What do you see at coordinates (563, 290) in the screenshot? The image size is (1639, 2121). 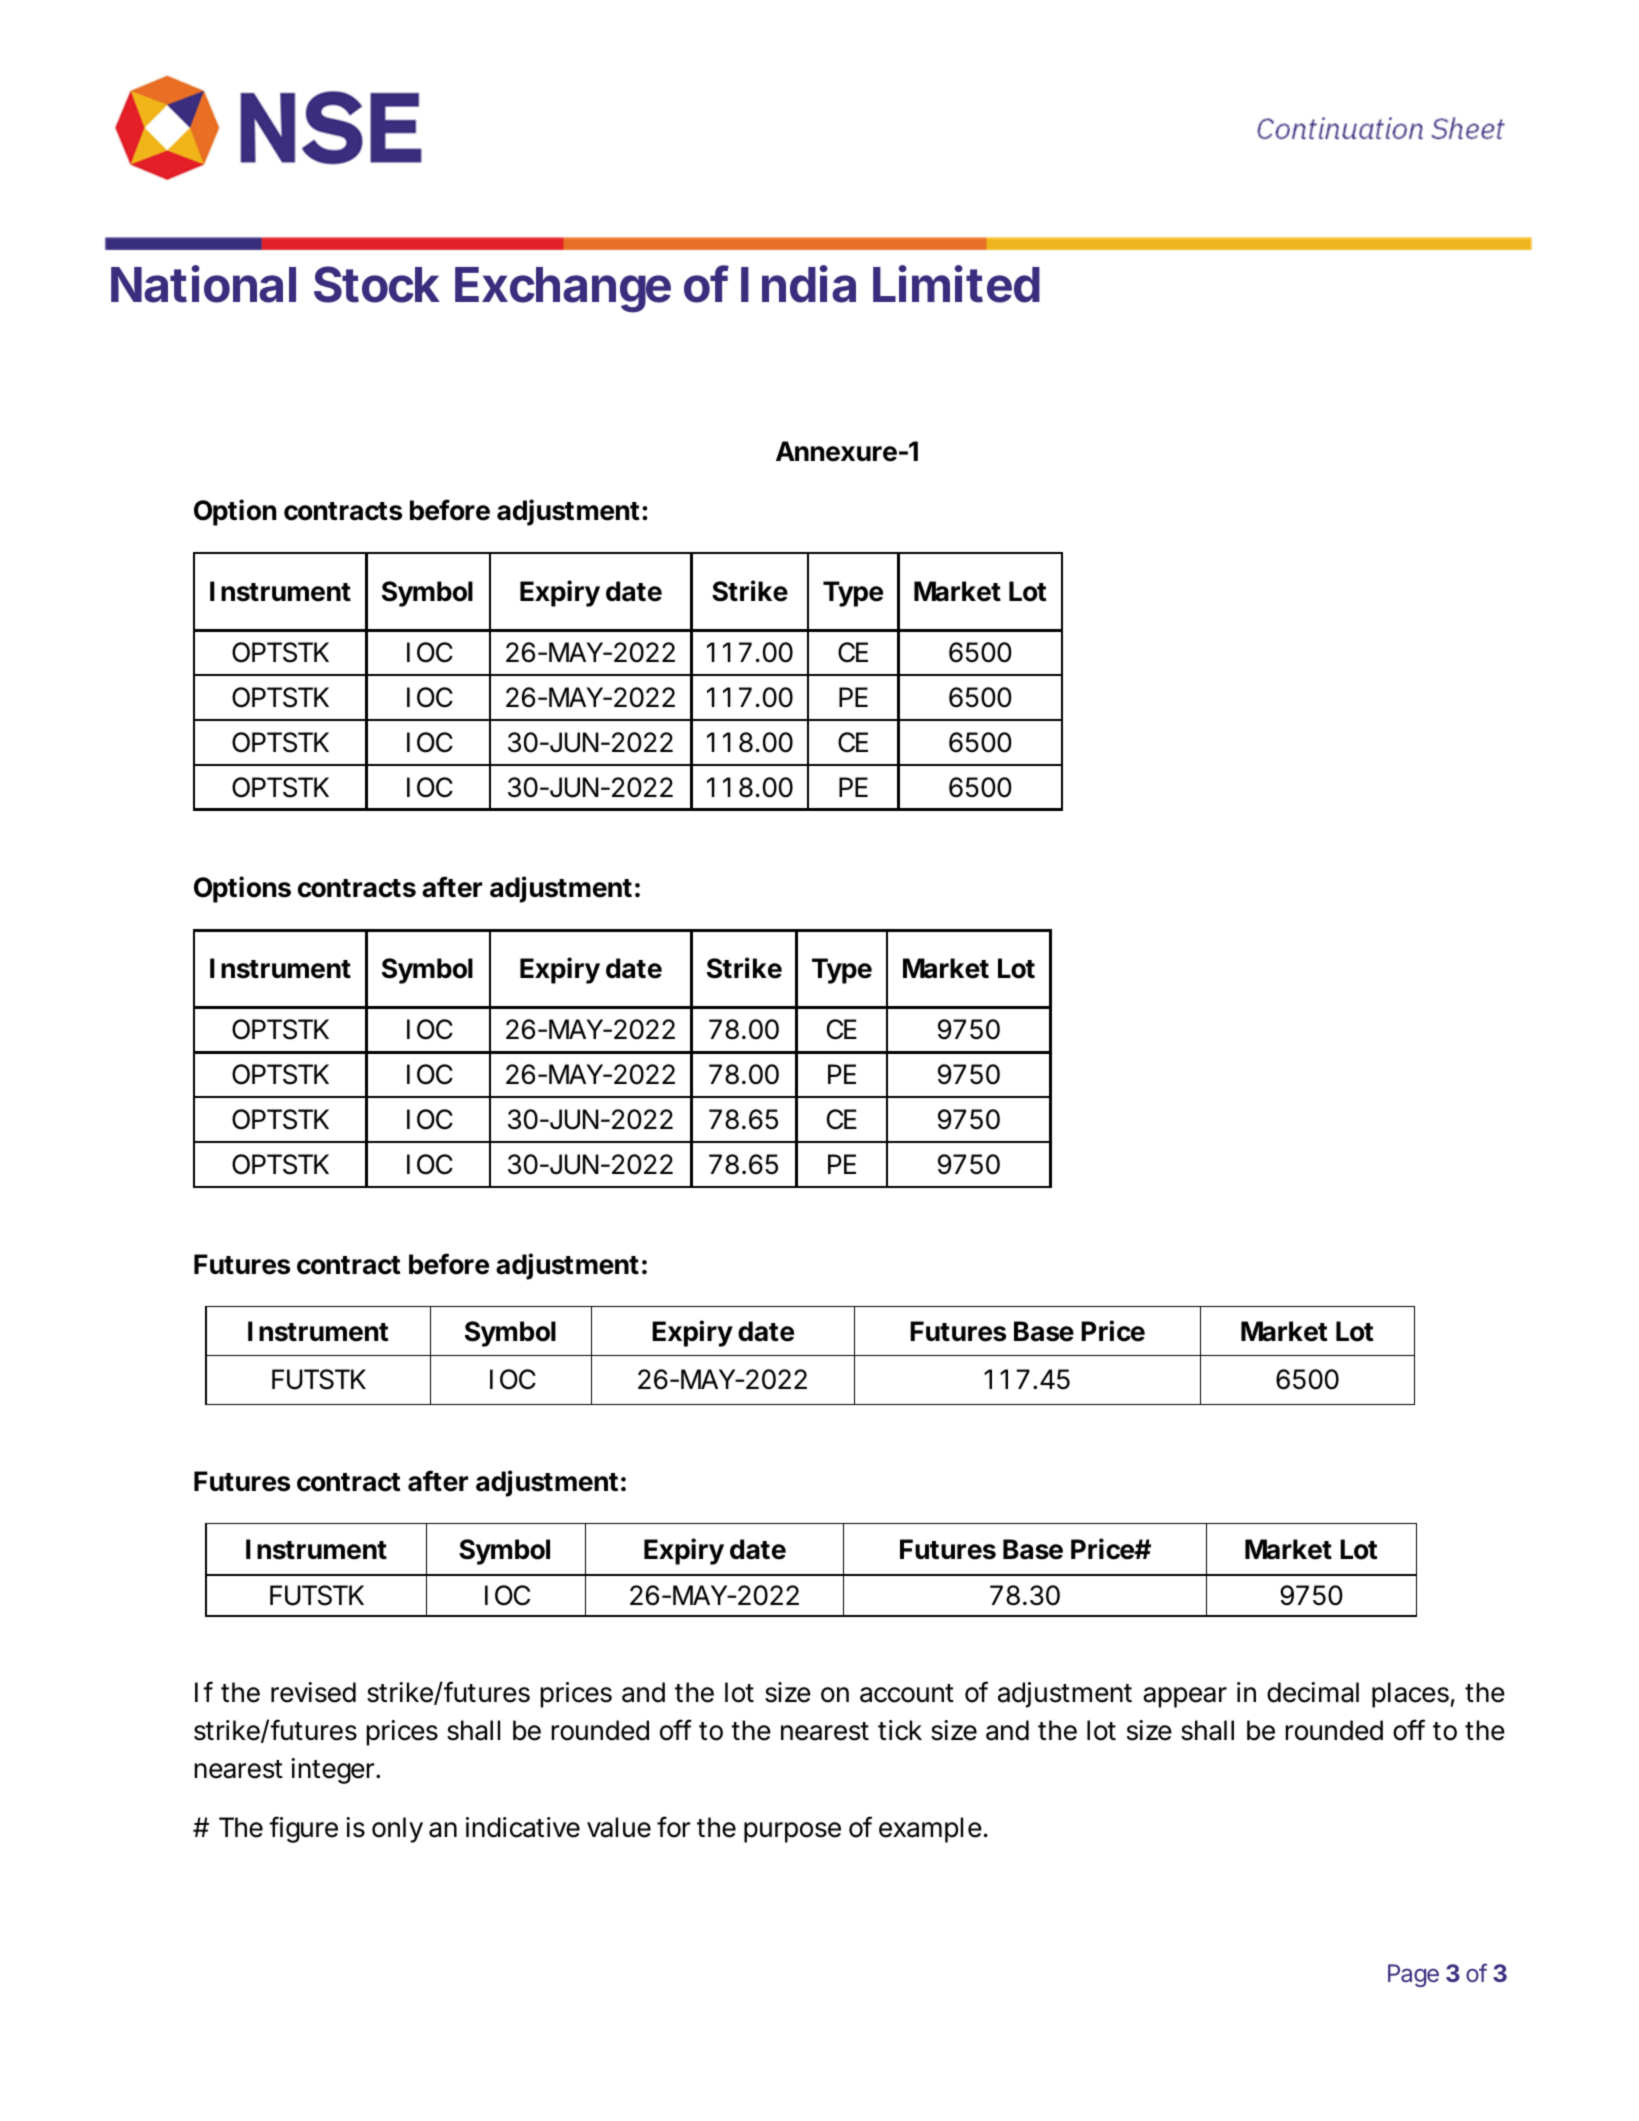 I see `Exchange` at bounding box center [563, 290].
